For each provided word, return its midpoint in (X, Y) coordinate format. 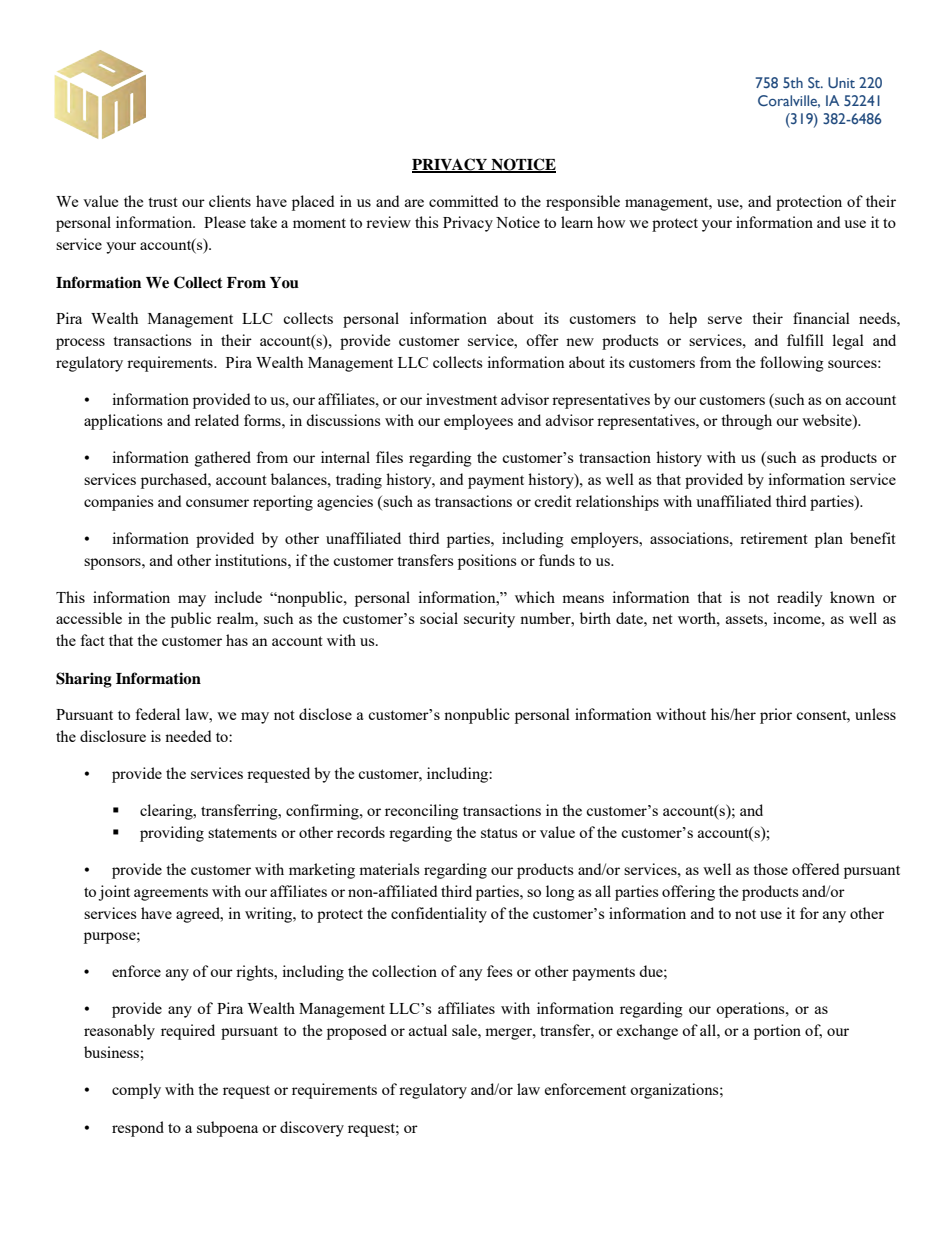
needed (188, 736)
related (217, 420)
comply (136, 1091)
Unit (841, 82)
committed (463, 201)
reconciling (422, 812)
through (746, 422)
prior (776, 716)
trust (163, 202)
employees (478, 422)
